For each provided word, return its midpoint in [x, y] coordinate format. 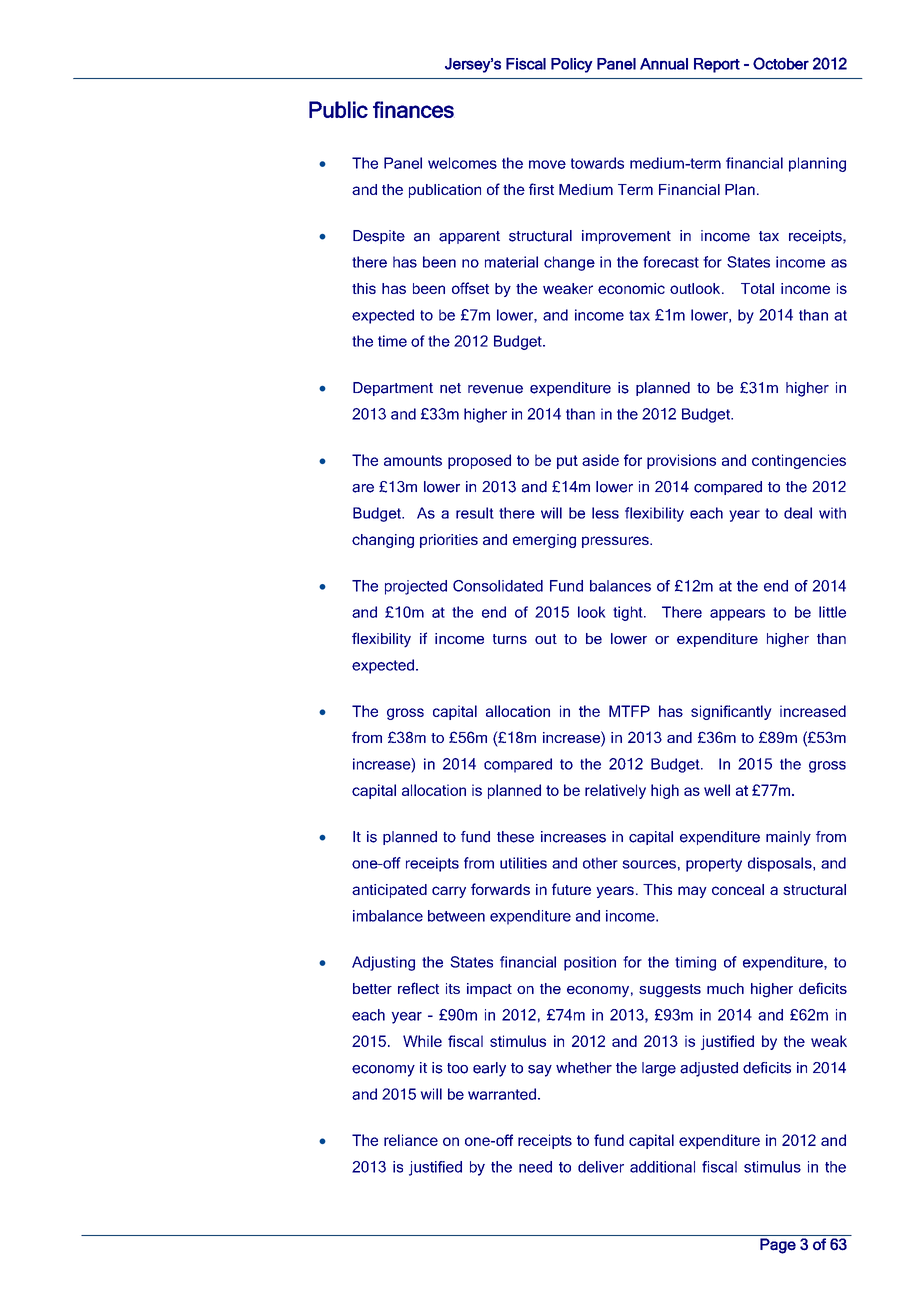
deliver [601, 1167]
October [781, 63]
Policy [572, 65]
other [600, 863]
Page [778, 1246]
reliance [411, 1140]
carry [449, 892]
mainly [788, 838]
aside [600, 460]
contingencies [799, 461]
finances [413, 109]
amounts [413, 460]
